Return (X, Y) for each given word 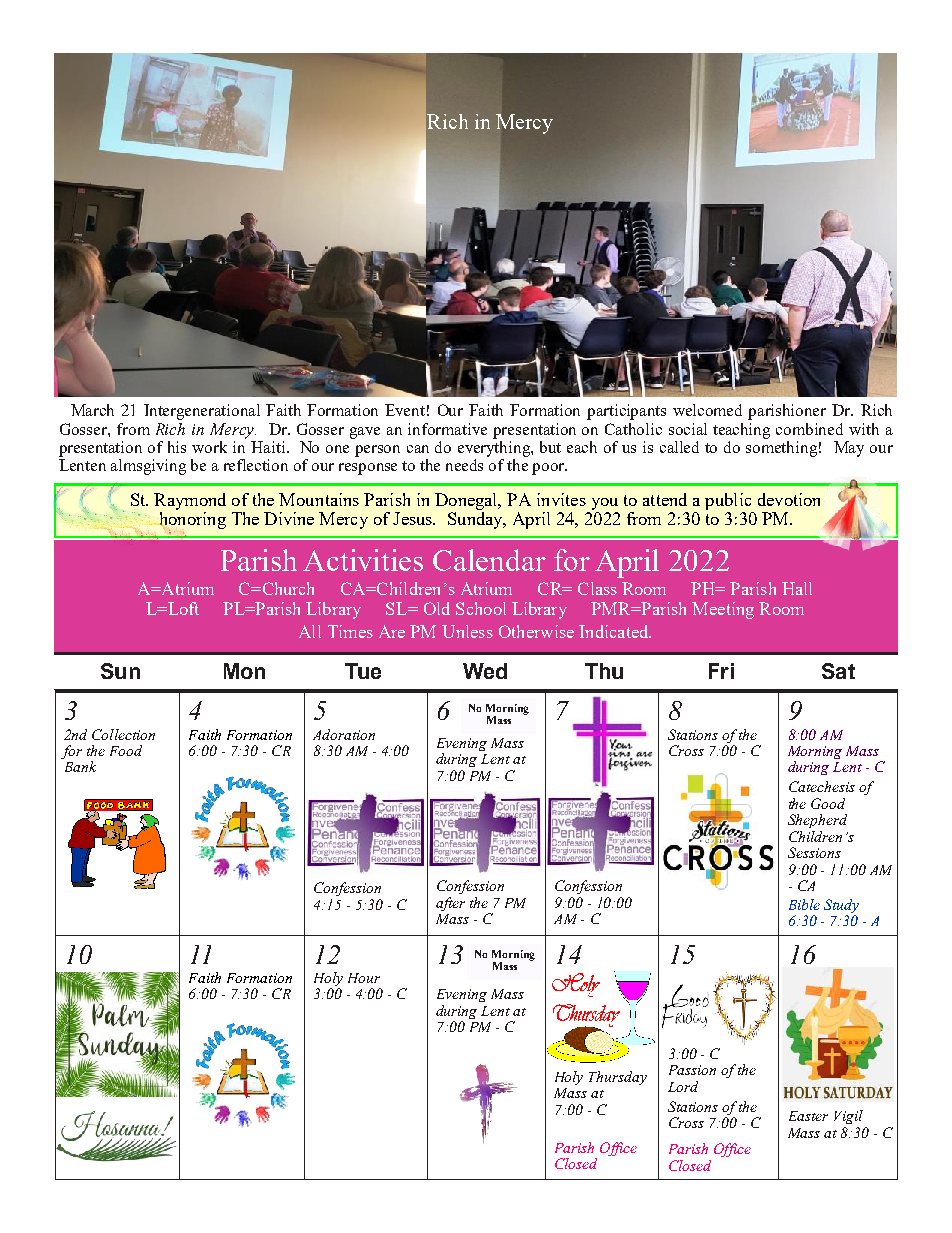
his (177, 447)
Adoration (344, 734)
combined (809, 429)
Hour (364, 978)
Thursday (618, 1078)
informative (447, 429)
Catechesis (822, 786)
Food (126, 750)
